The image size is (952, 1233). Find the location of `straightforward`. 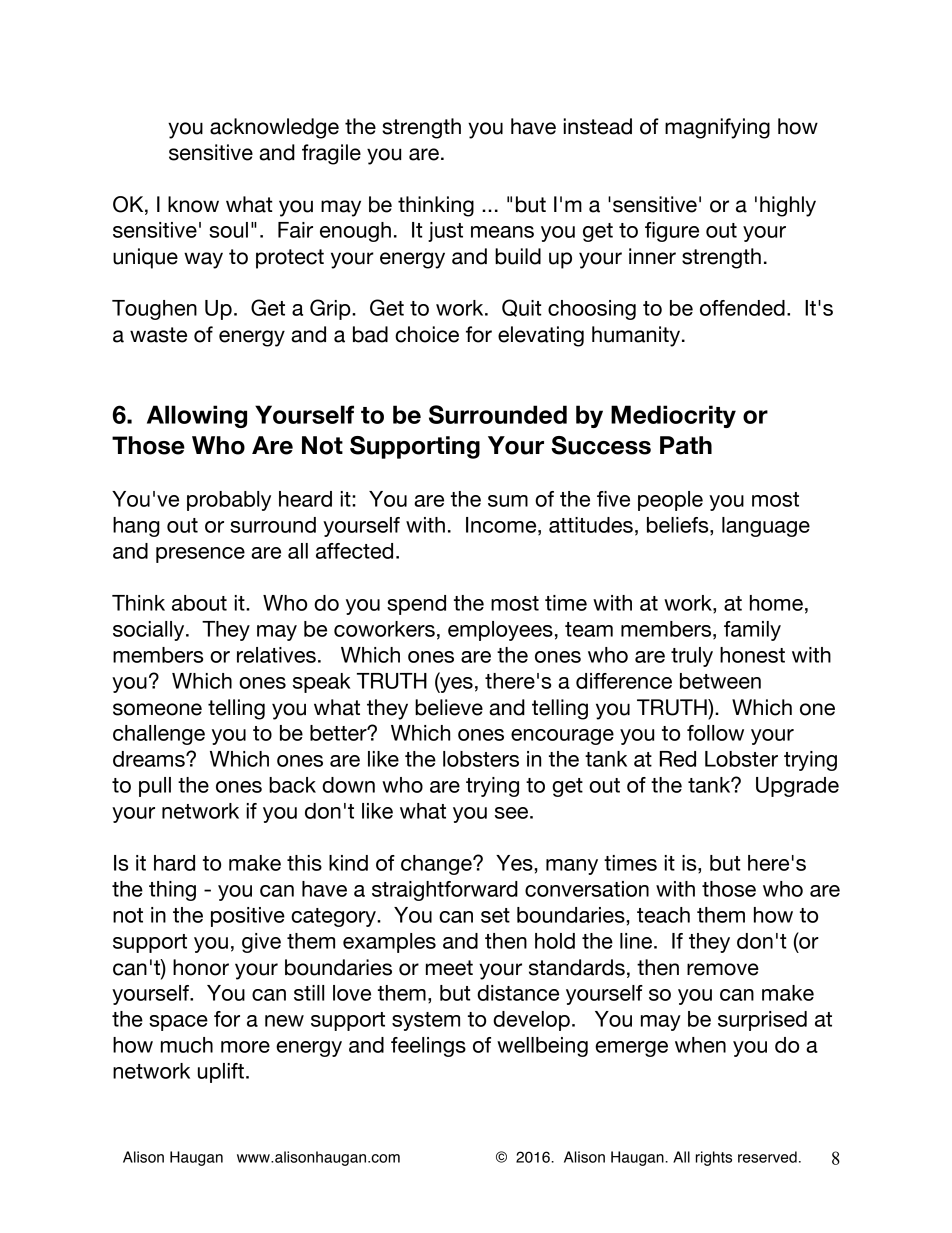

straightforward is located at coordinates (445, 891).
